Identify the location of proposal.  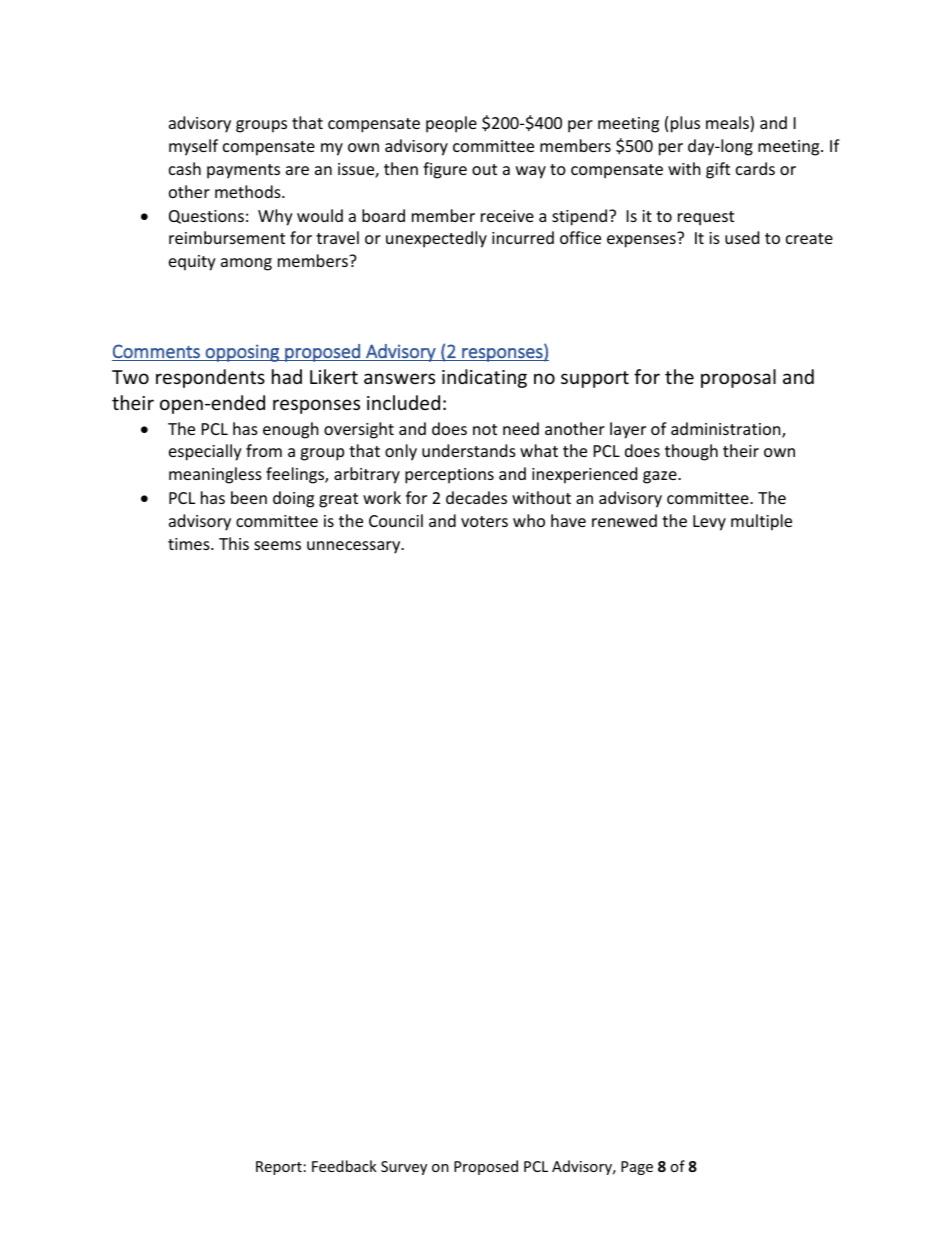
(738, 378).
